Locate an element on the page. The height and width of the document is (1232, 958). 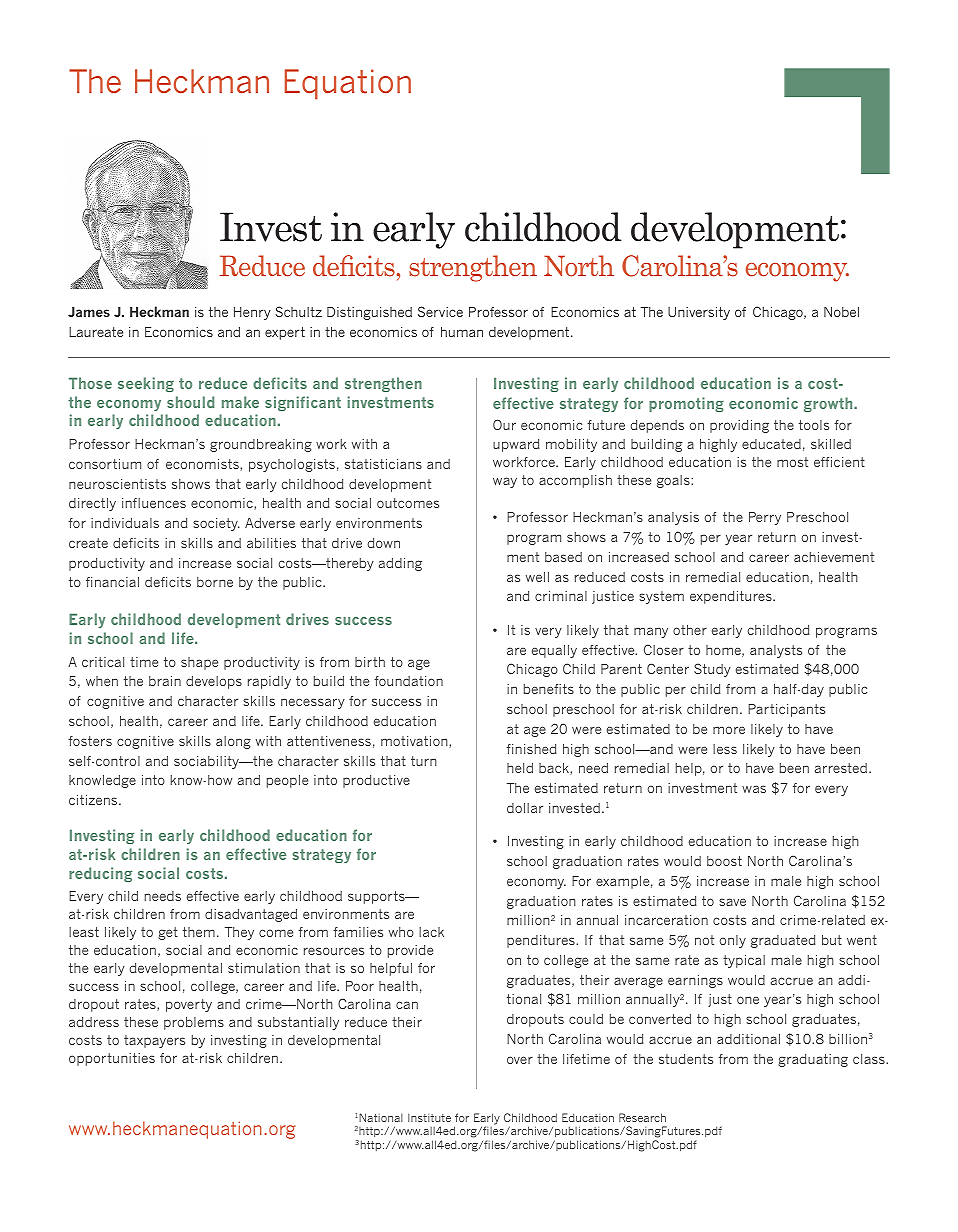
human is located at coordinates (462, 332).
